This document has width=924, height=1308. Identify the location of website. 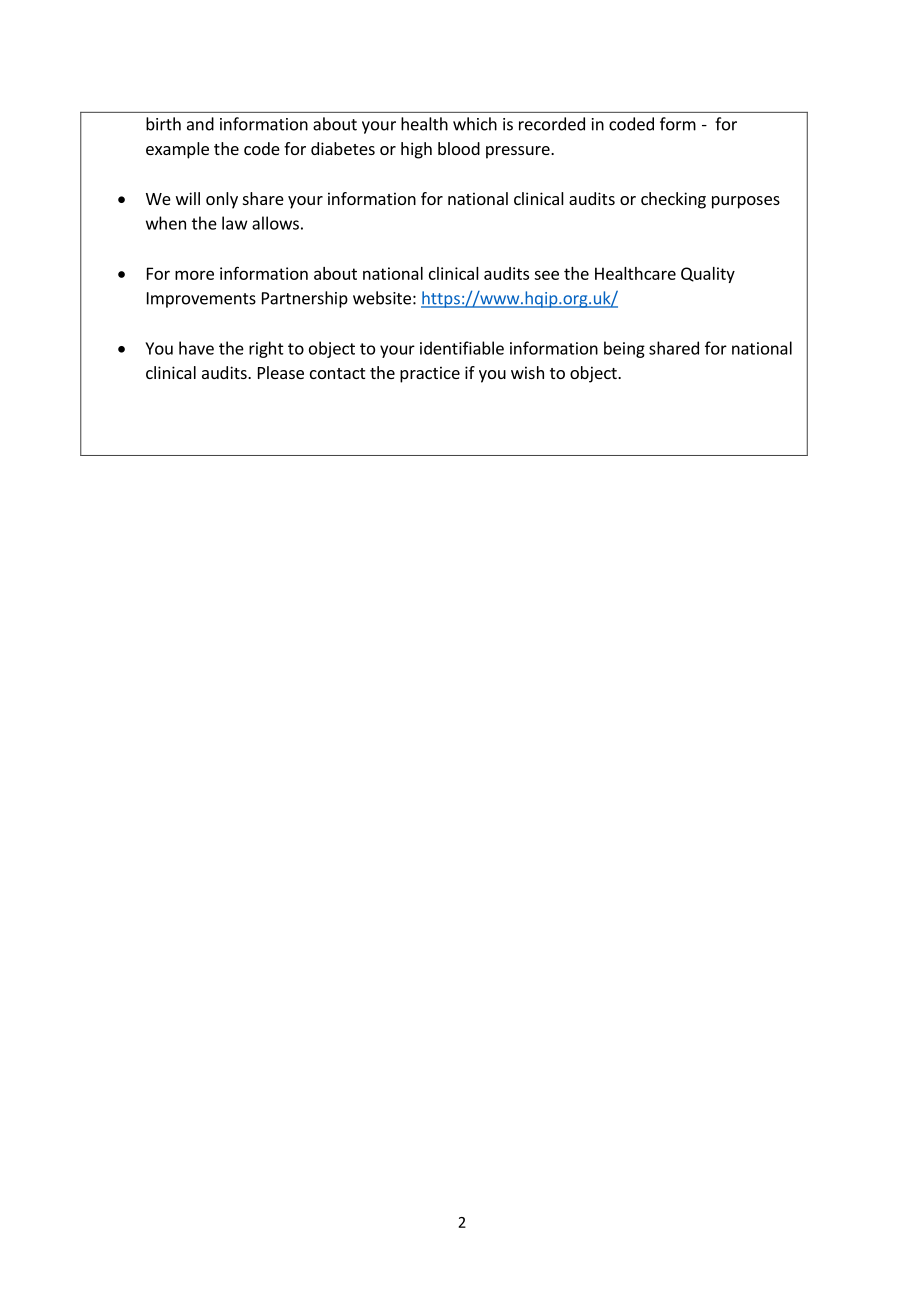
(382, 298).
